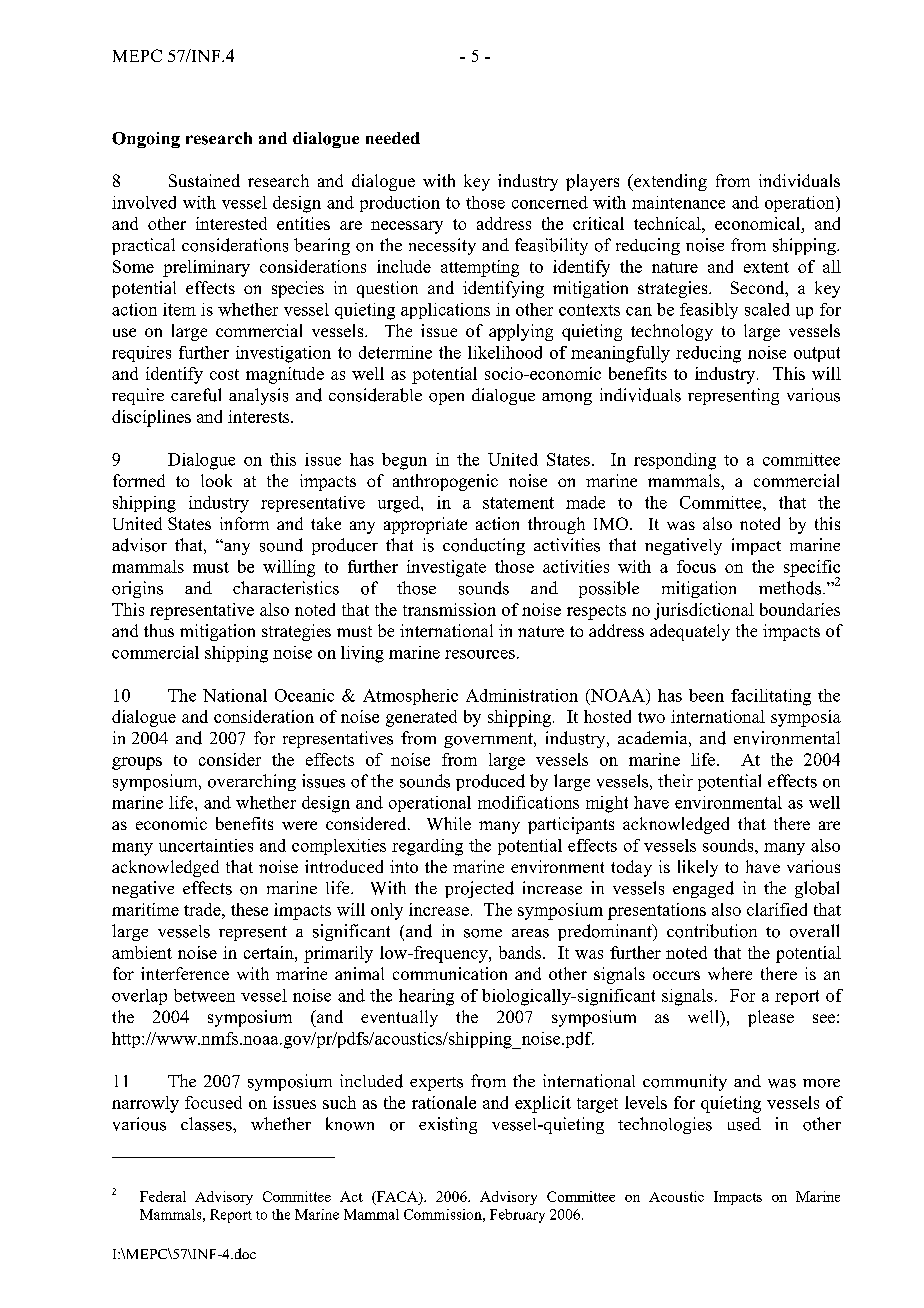 The width and height of the page is (924, 1308). I want to click on been, so click(706, 695).
